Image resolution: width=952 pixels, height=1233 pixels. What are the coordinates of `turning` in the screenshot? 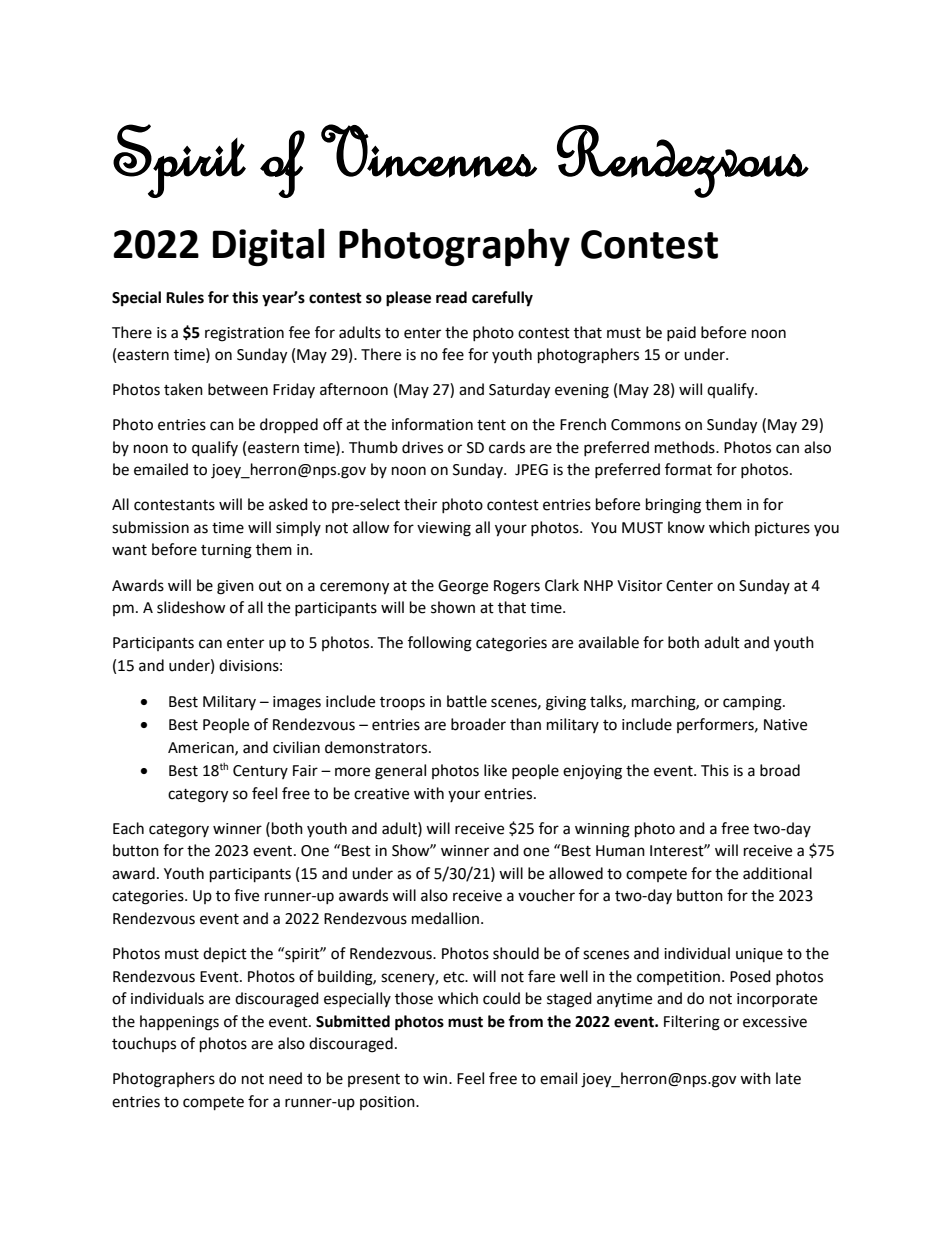 It's located at (226, 551).
